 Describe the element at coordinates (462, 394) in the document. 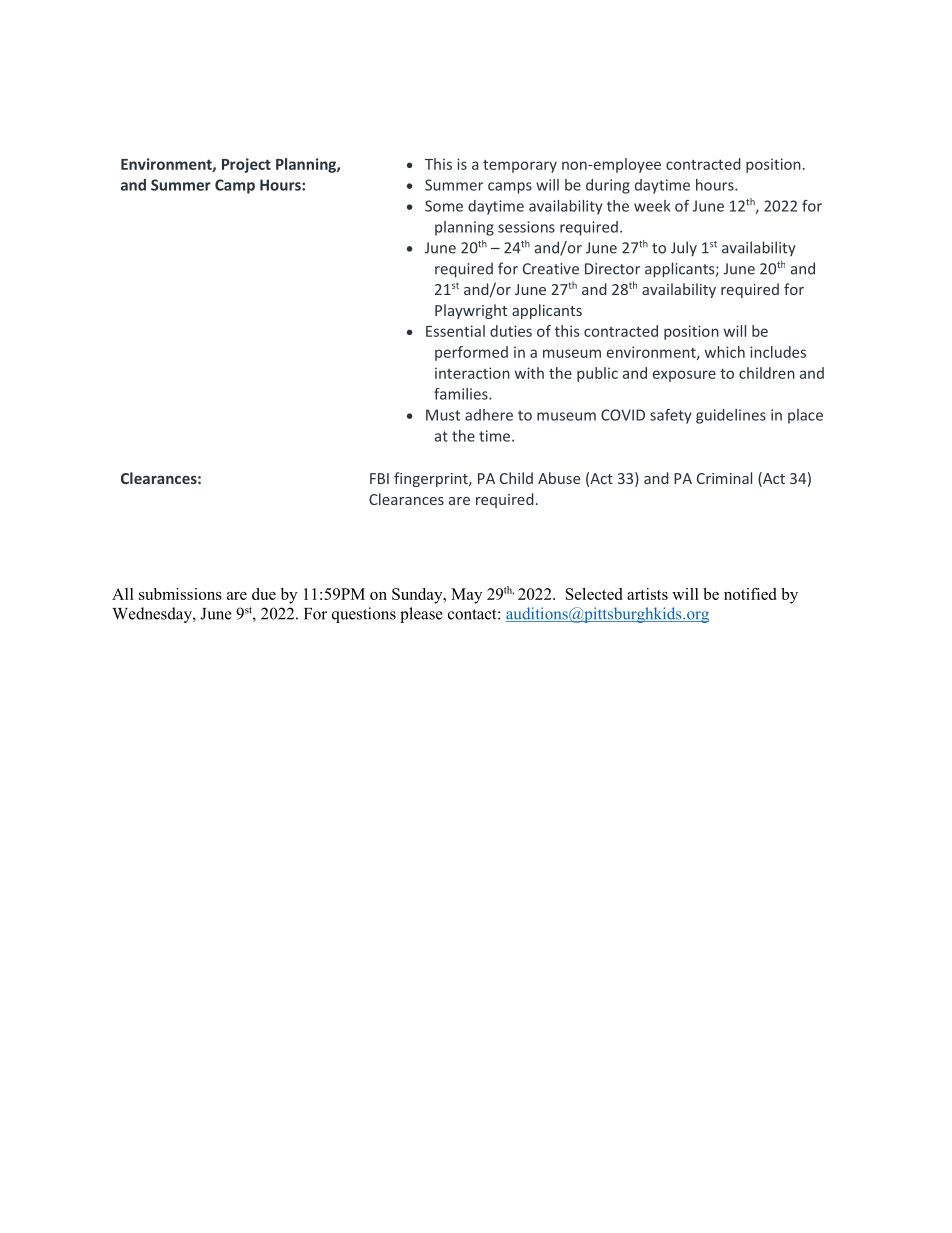

I see `families` at that location.
